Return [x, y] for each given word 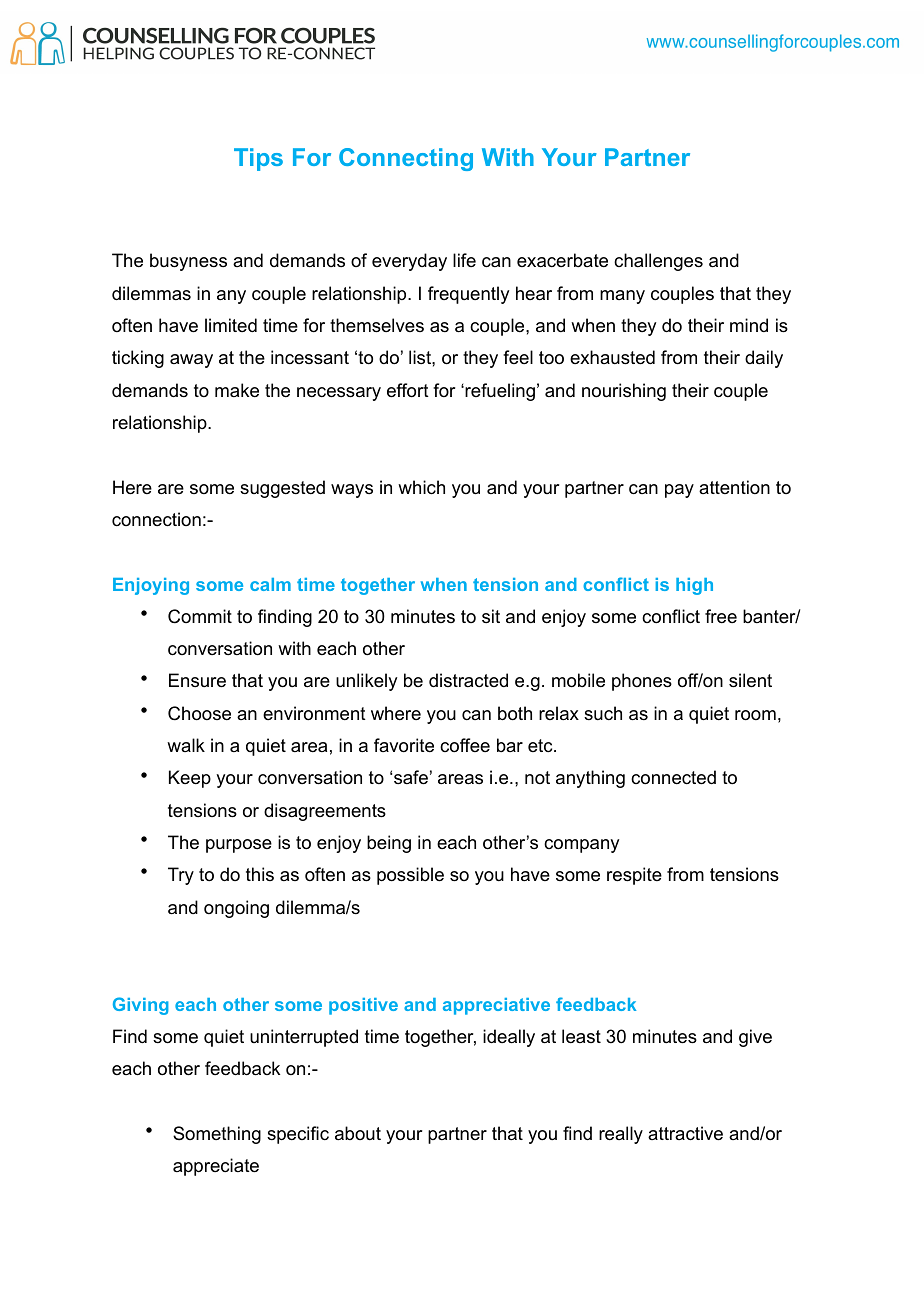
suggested [282, 489]
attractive [685, 1133]
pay [679, 491]
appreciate [216, 1167]
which [421, 487]
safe [411, 777]
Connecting [406, 159]
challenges [658, 262]
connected [673, 777]
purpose [239, 846]
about [358, 1133]
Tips [258, 159]
